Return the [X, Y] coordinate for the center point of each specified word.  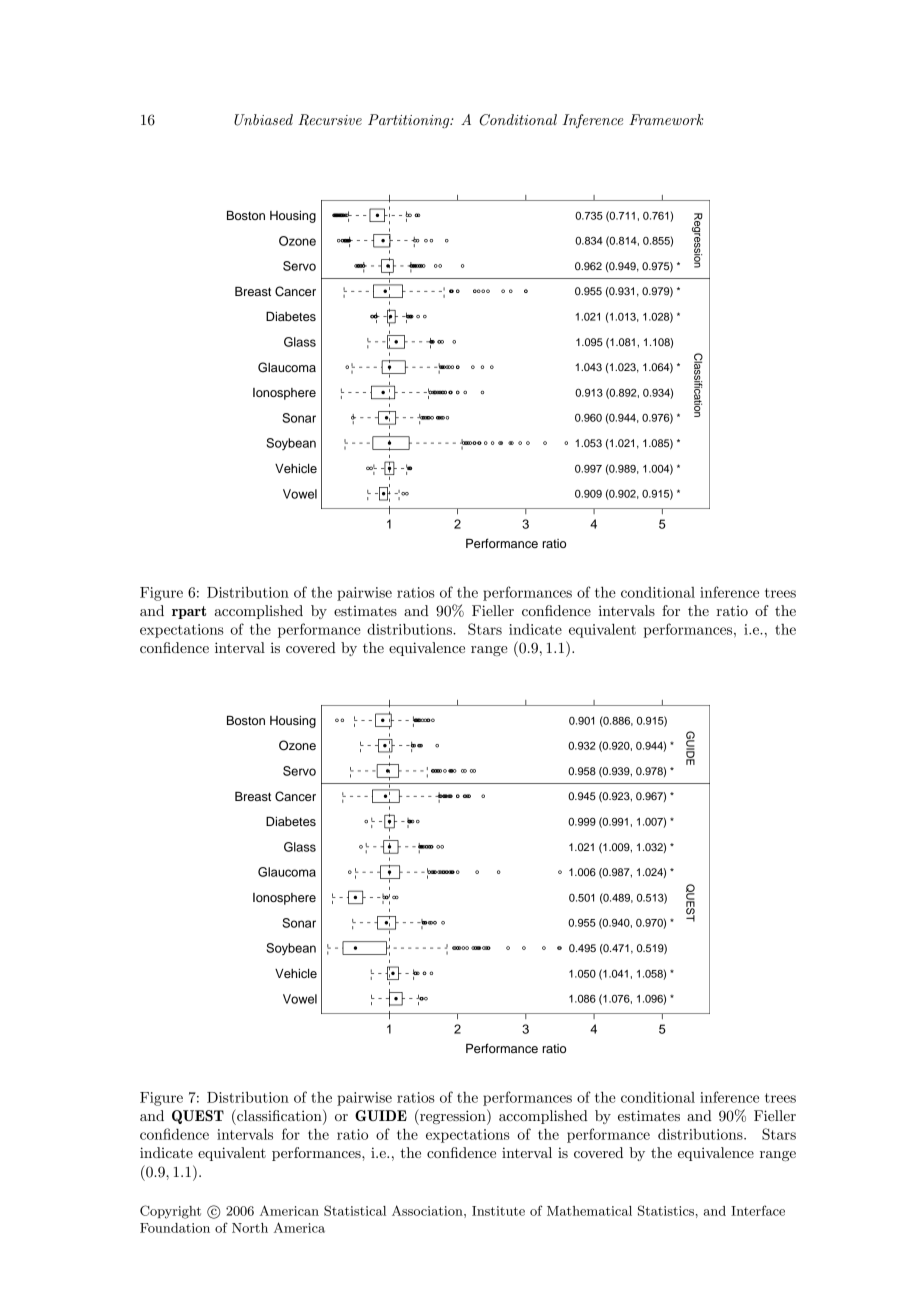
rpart [189, 612]
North [250, 1228]
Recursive [330, 120]
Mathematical [589, 1211]
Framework [666, 119]
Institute [498, 1211]
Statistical [355, 1210]
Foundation [175, 1228]
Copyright [170, 1212]
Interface [758, 1210]
